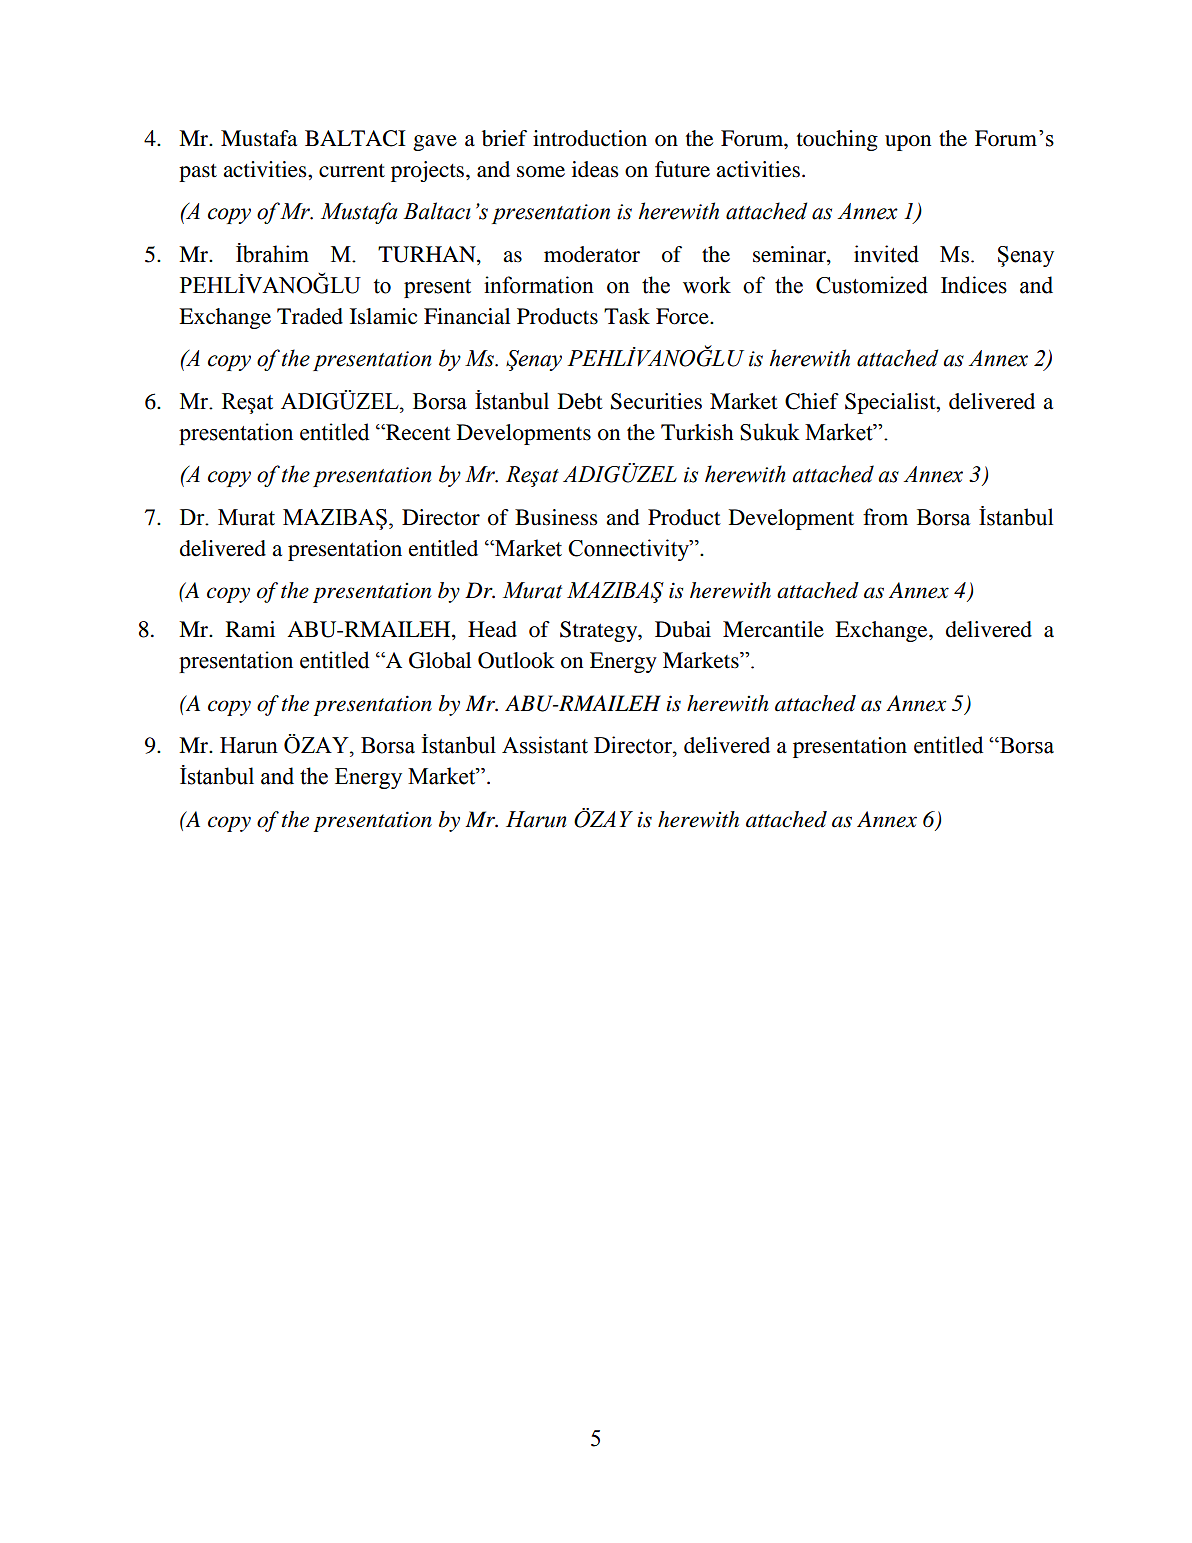 Image resolution: width=1192 pixels, height=1543 pixels. What do you see at coordinates (595, 169) in the screenshot?
I see `ideas` at bounding box center [595, 169].
